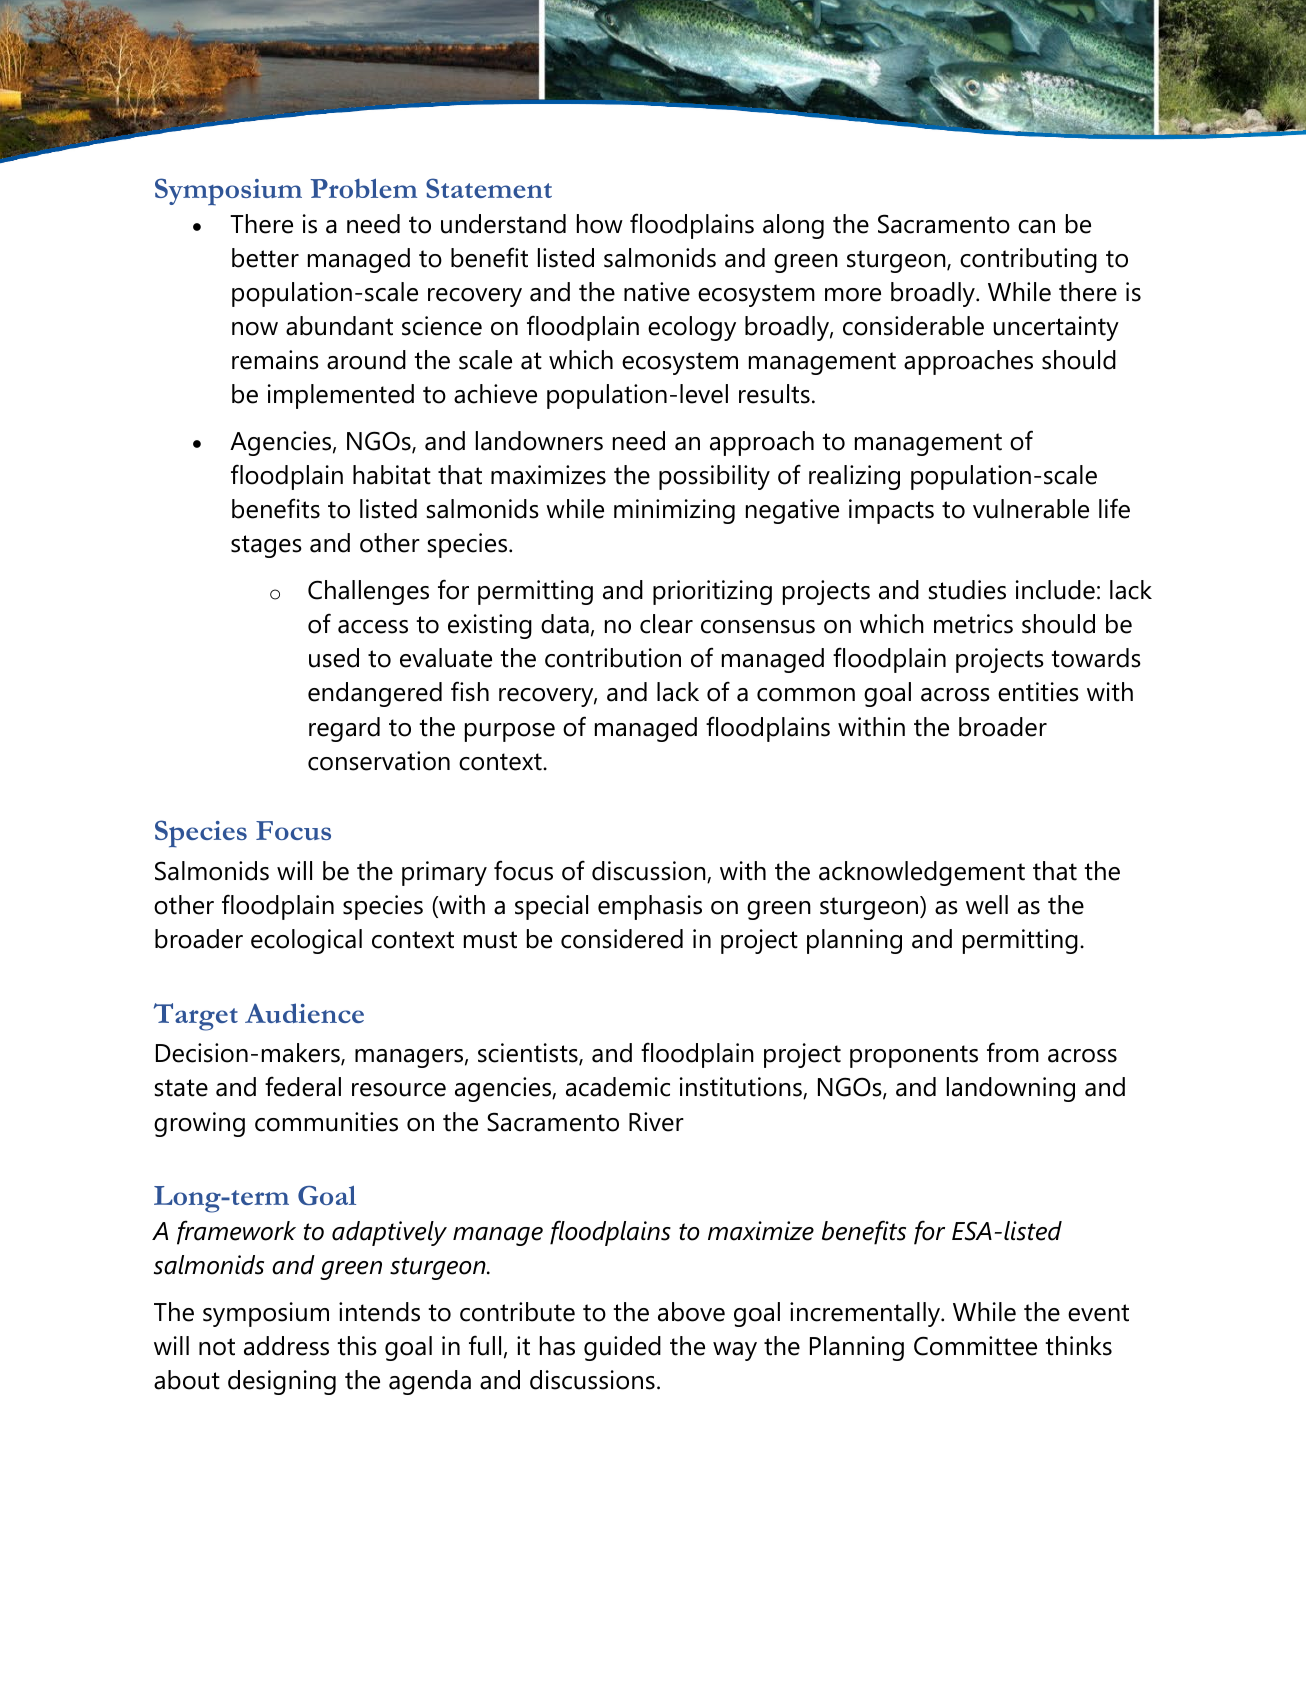 The height and width of the document is (1690, 1306). Describe the element at coordinates (265, 258) in the document. I see `better` at that location.
